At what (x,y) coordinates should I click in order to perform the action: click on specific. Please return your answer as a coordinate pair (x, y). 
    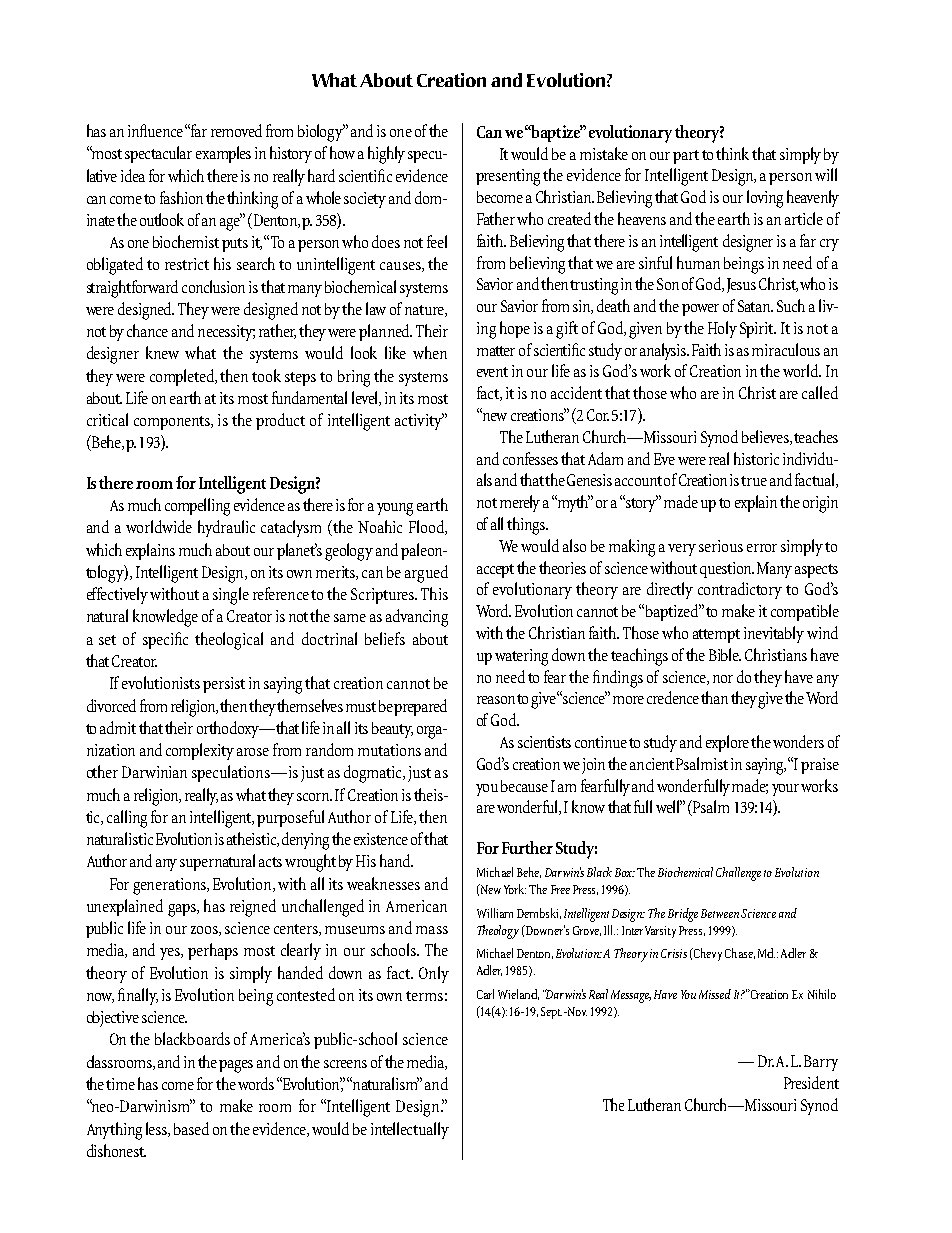
    Looking at the image, I should click on (165, 640).
